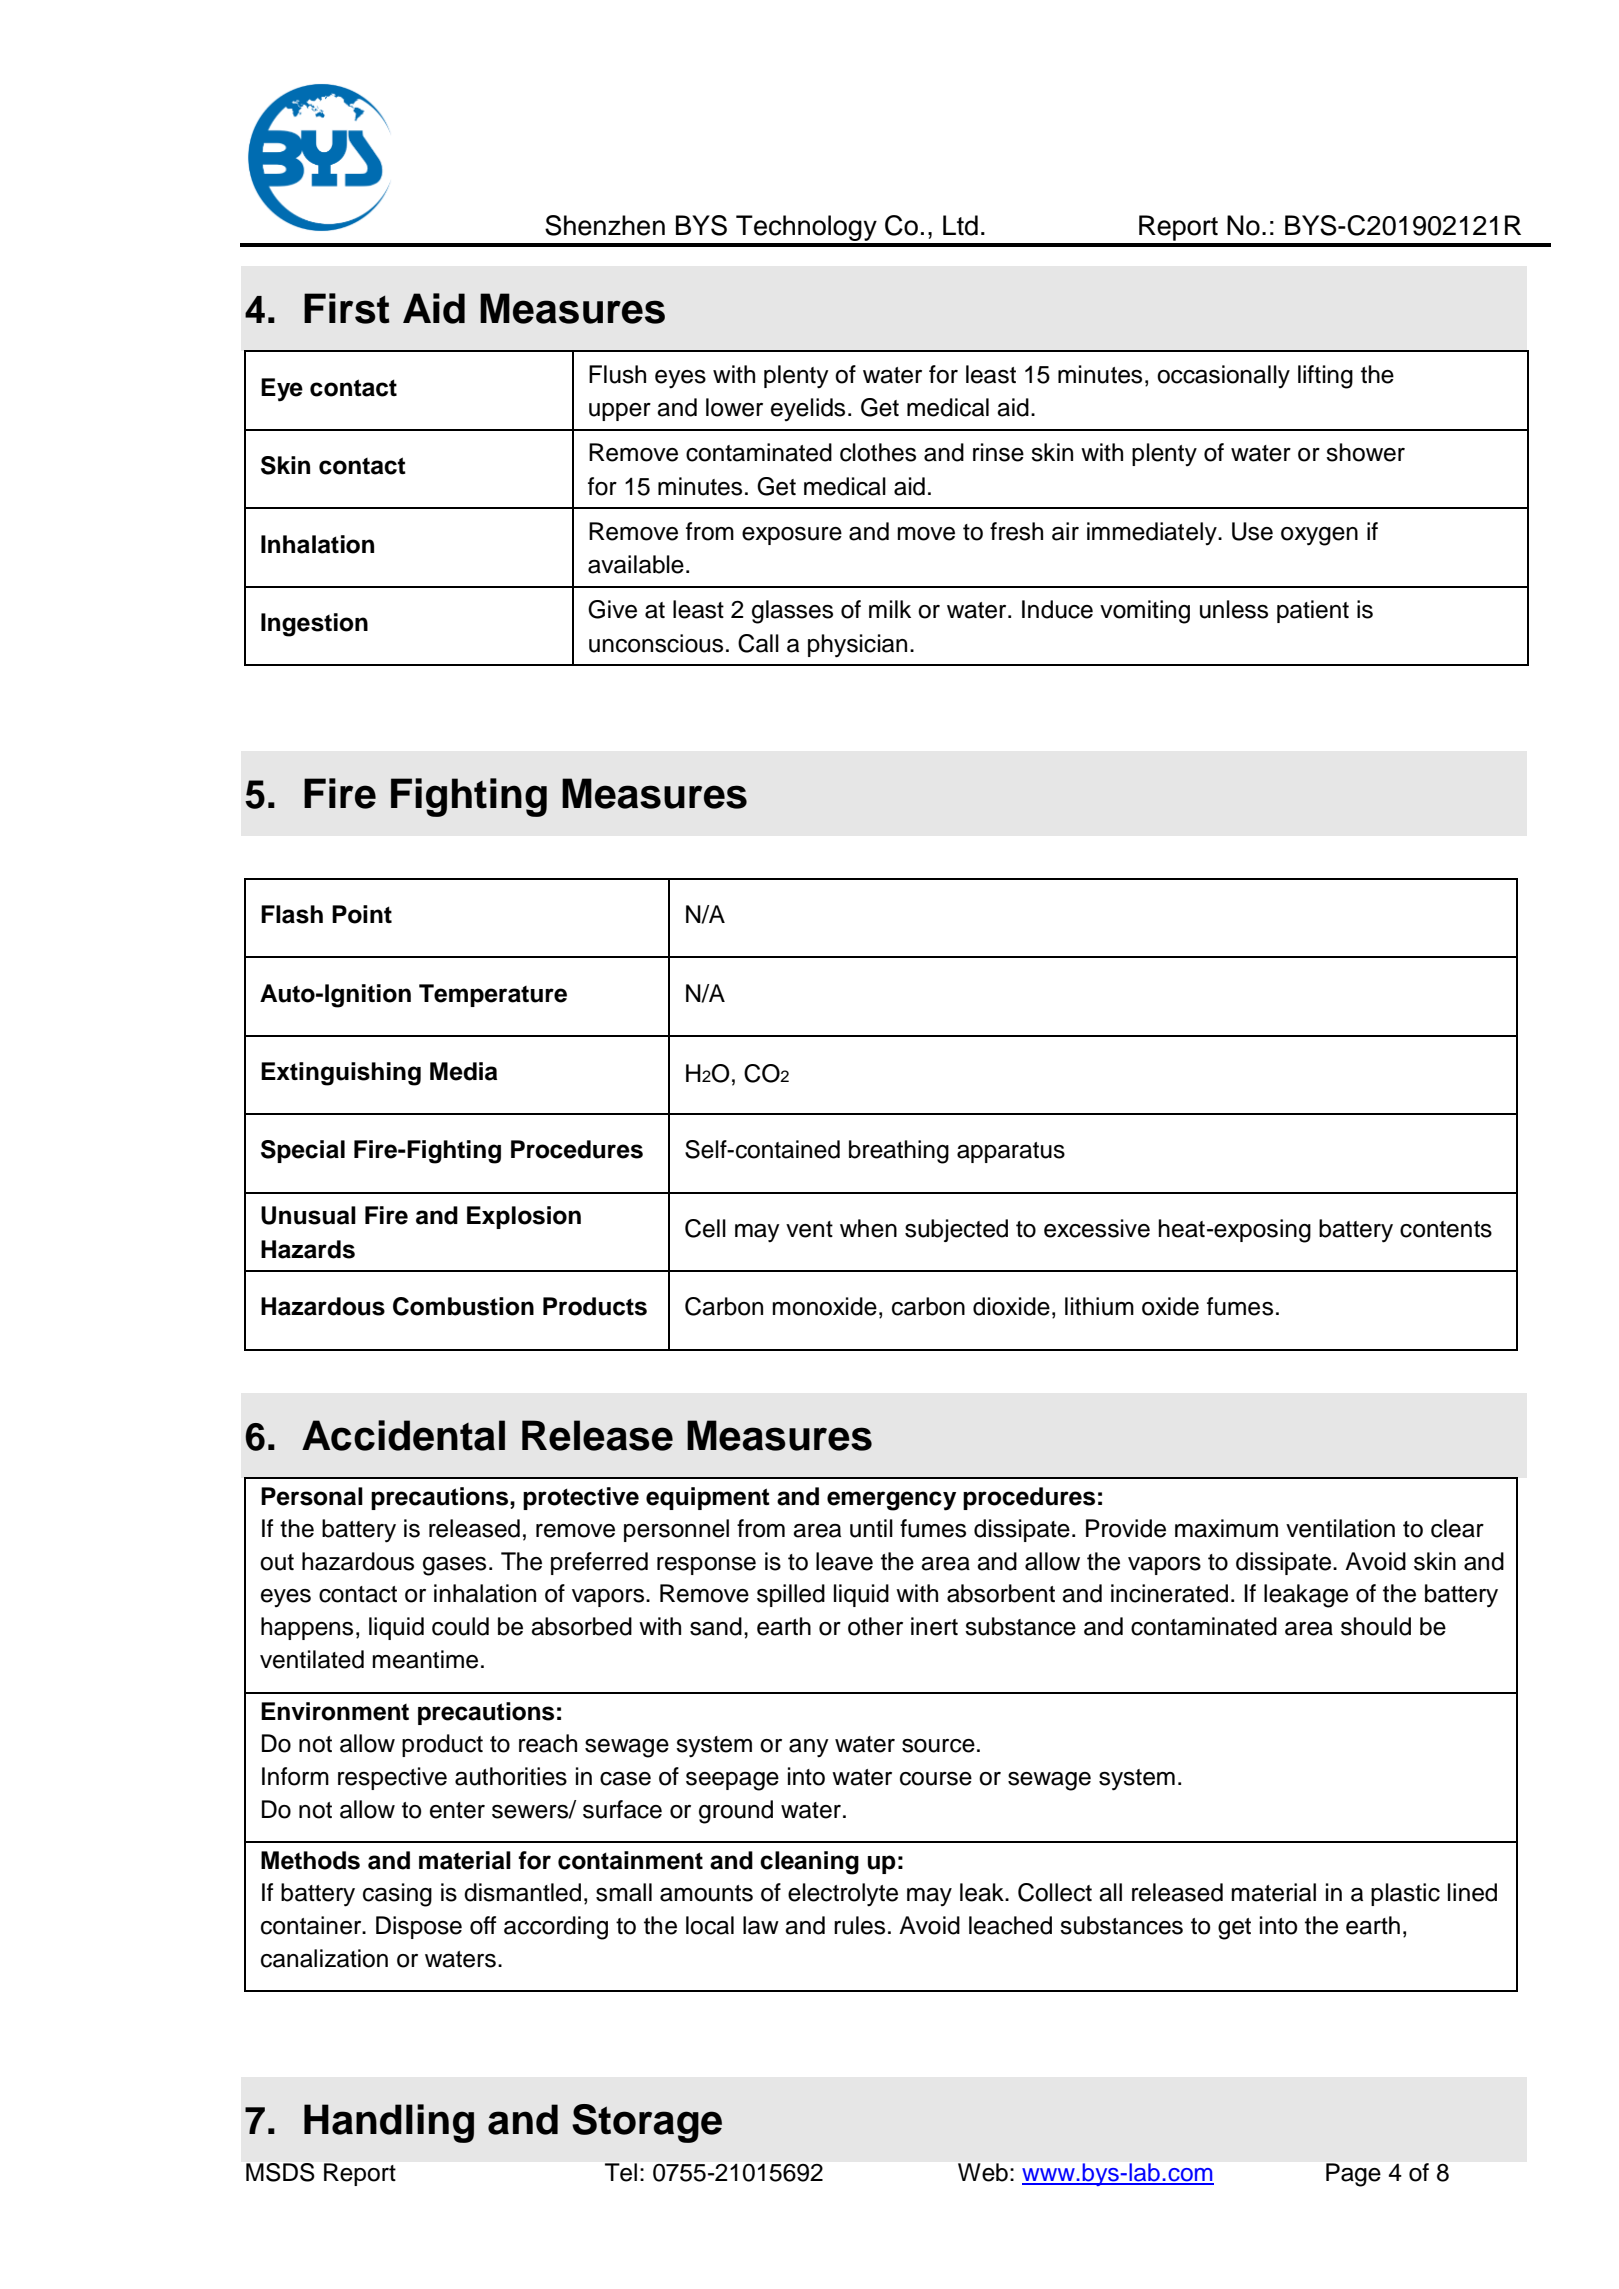 The height and width of the screenshot is (2289, 1619). Describe the element at coordinates (362, 914) in the screenshot. I see `Point` at that location.
